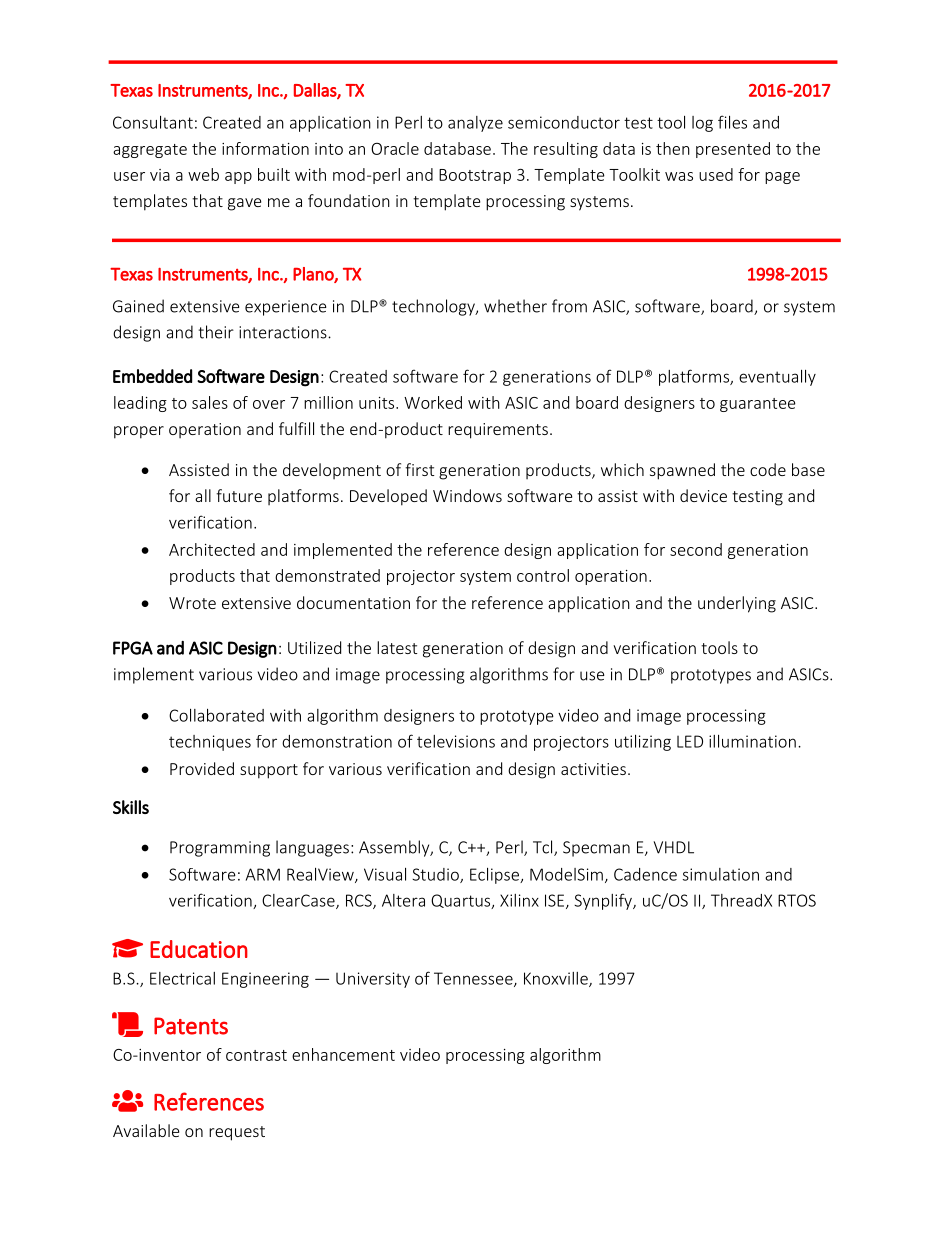  Describe the element at coordinates (733, 150) in the document. I see `presented` at that location.
